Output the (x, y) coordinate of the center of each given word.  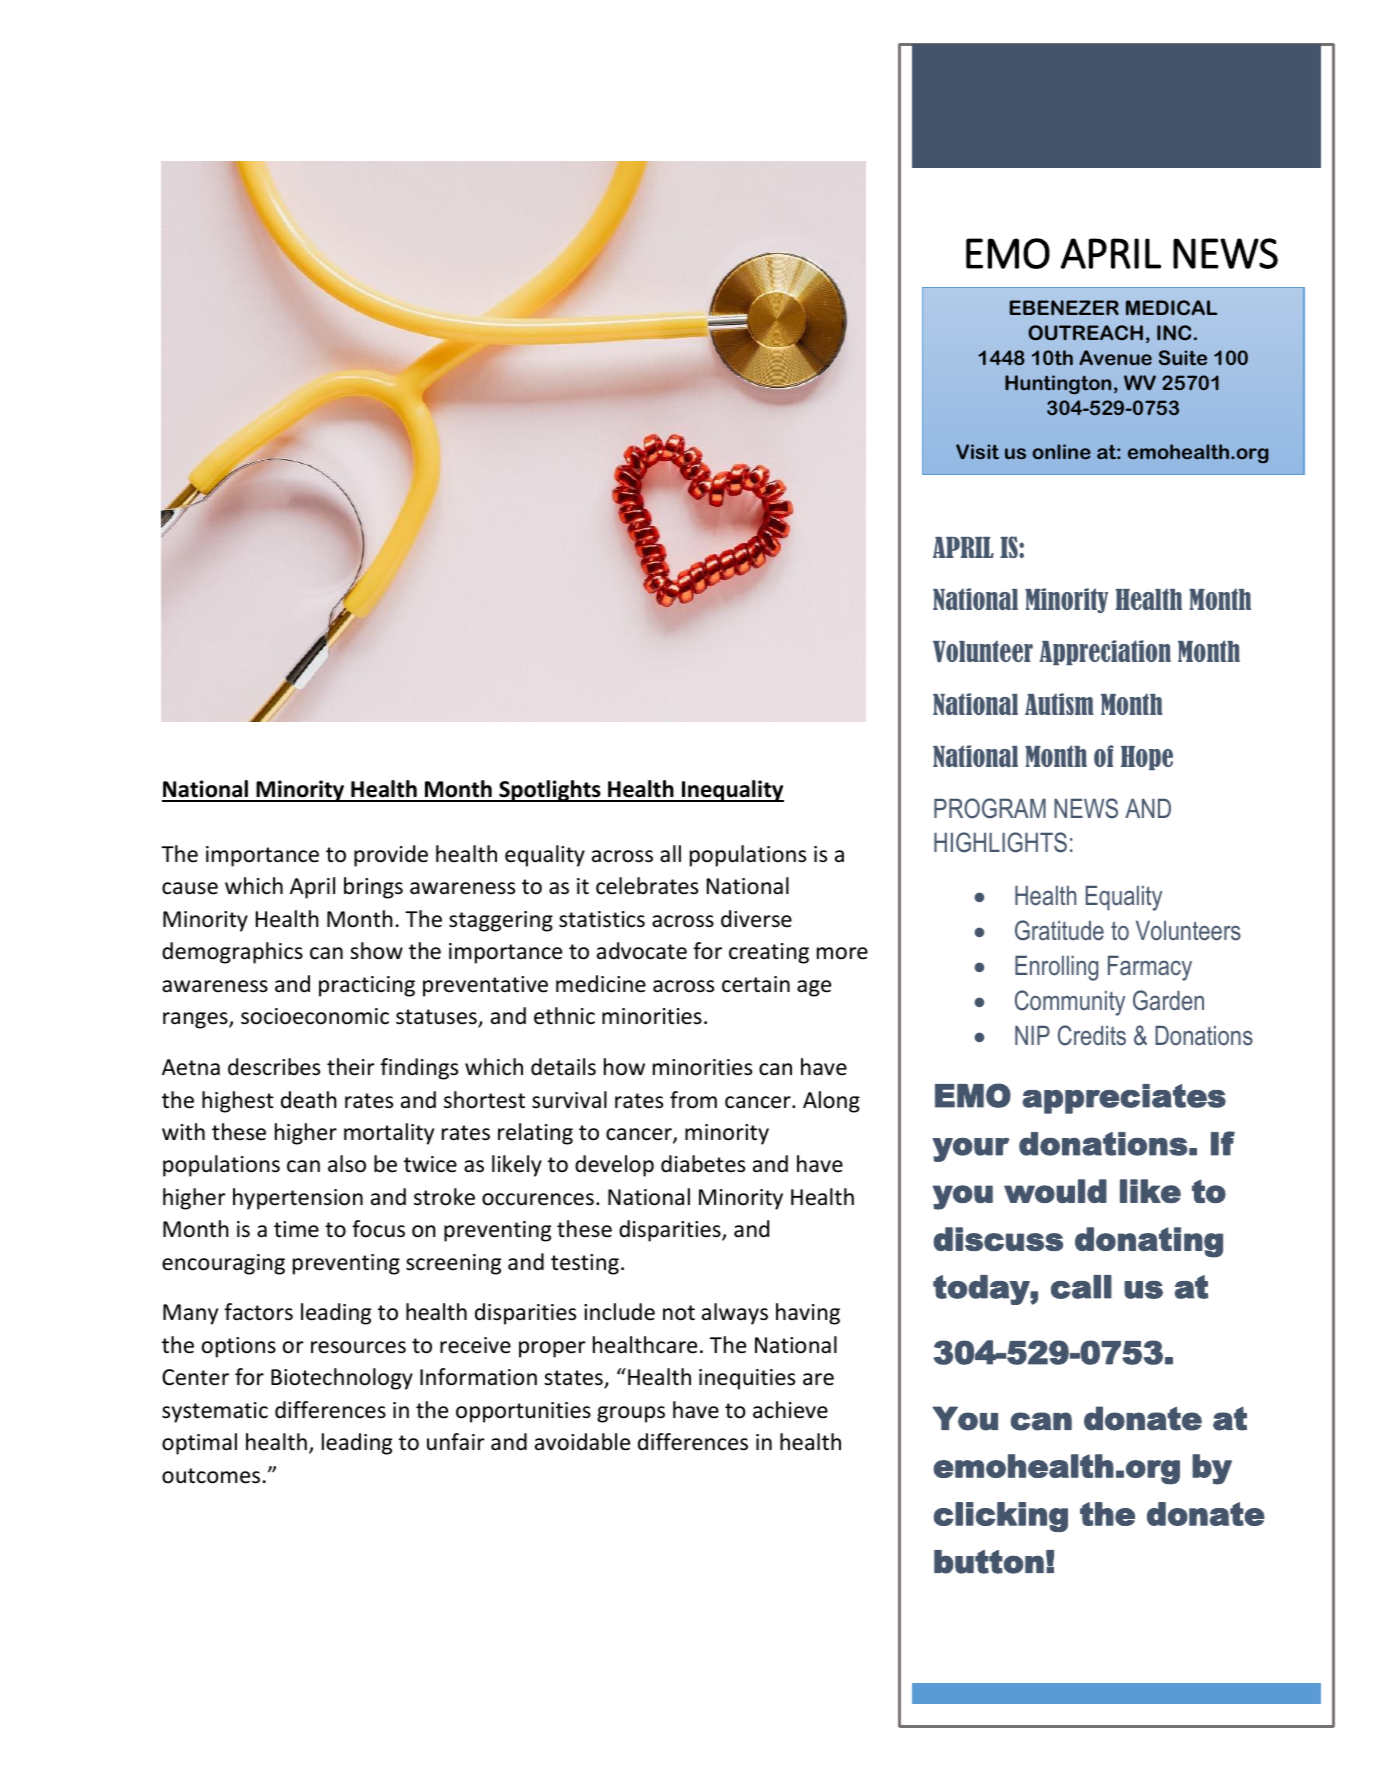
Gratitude (1059, 930)
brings (373, 888)
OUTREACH (1085, 333)
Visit (977, 451)
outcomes (211, 1476)
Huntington (1058, 384)
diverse (756, 919)
